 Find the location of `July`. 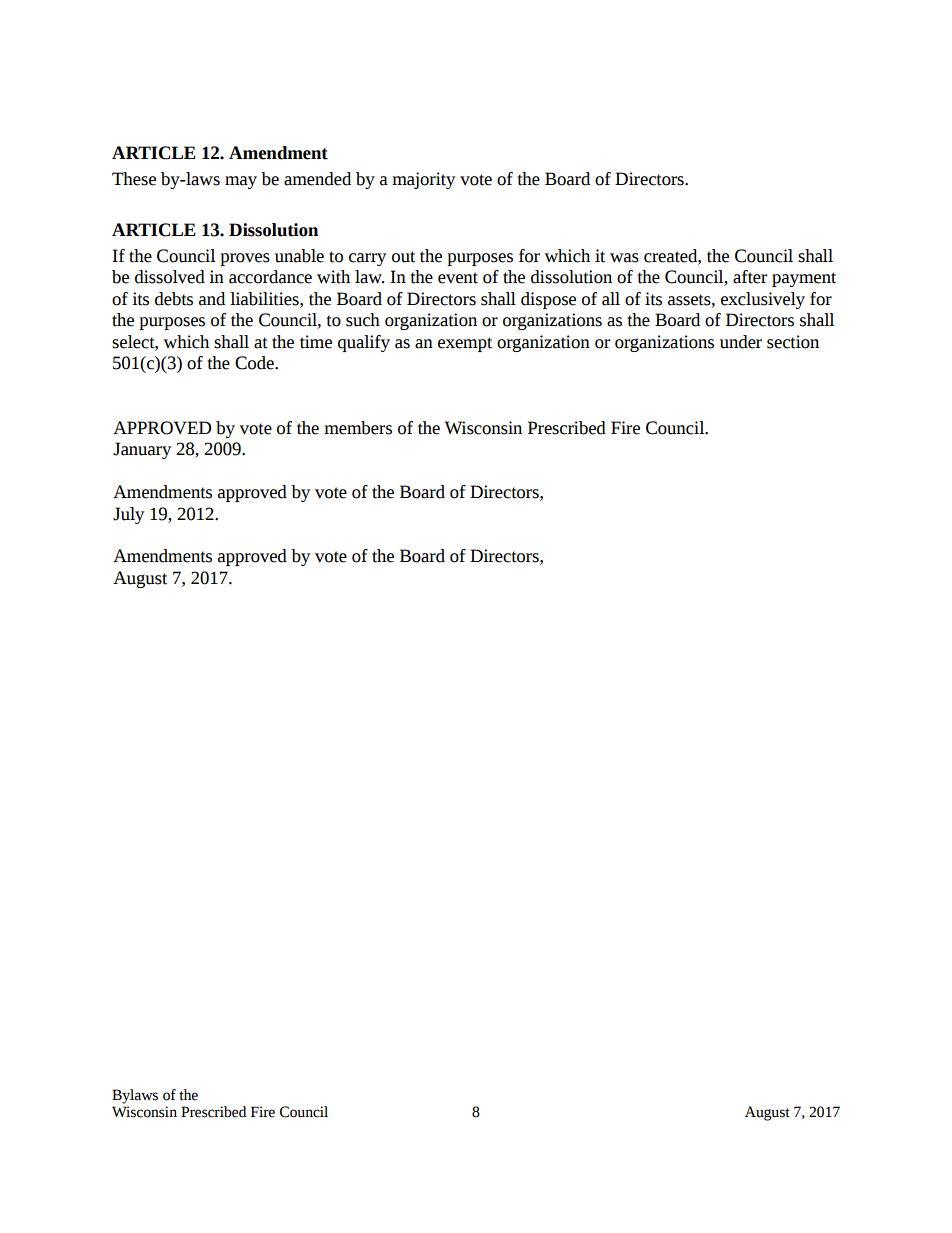

July is located at coordinates (128, 515).
